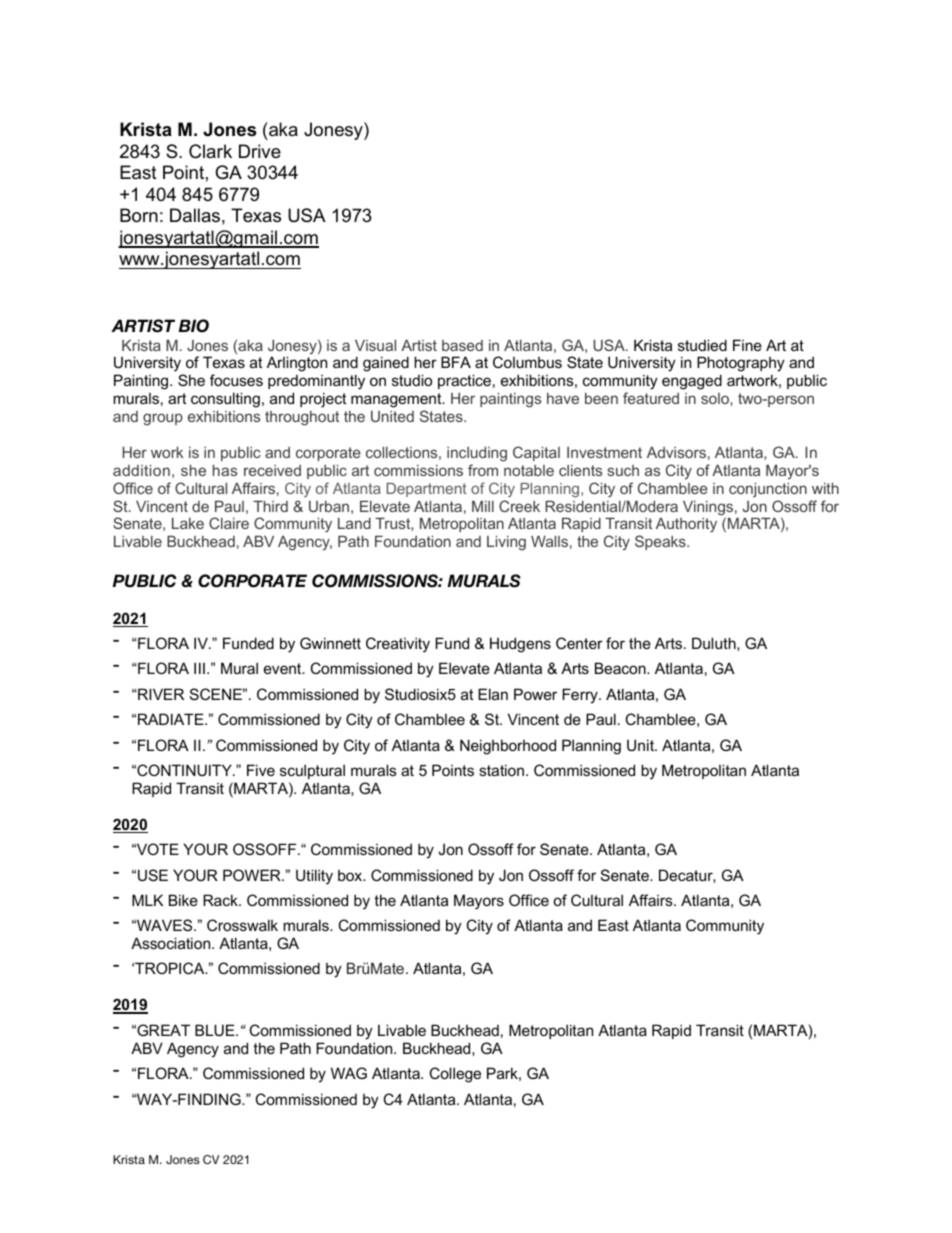 The image size is (952, 1233). What do you see at coordinates (216, 1030) in the screenshot?
I see `BLUE` at bounding box center [216, 1030].
